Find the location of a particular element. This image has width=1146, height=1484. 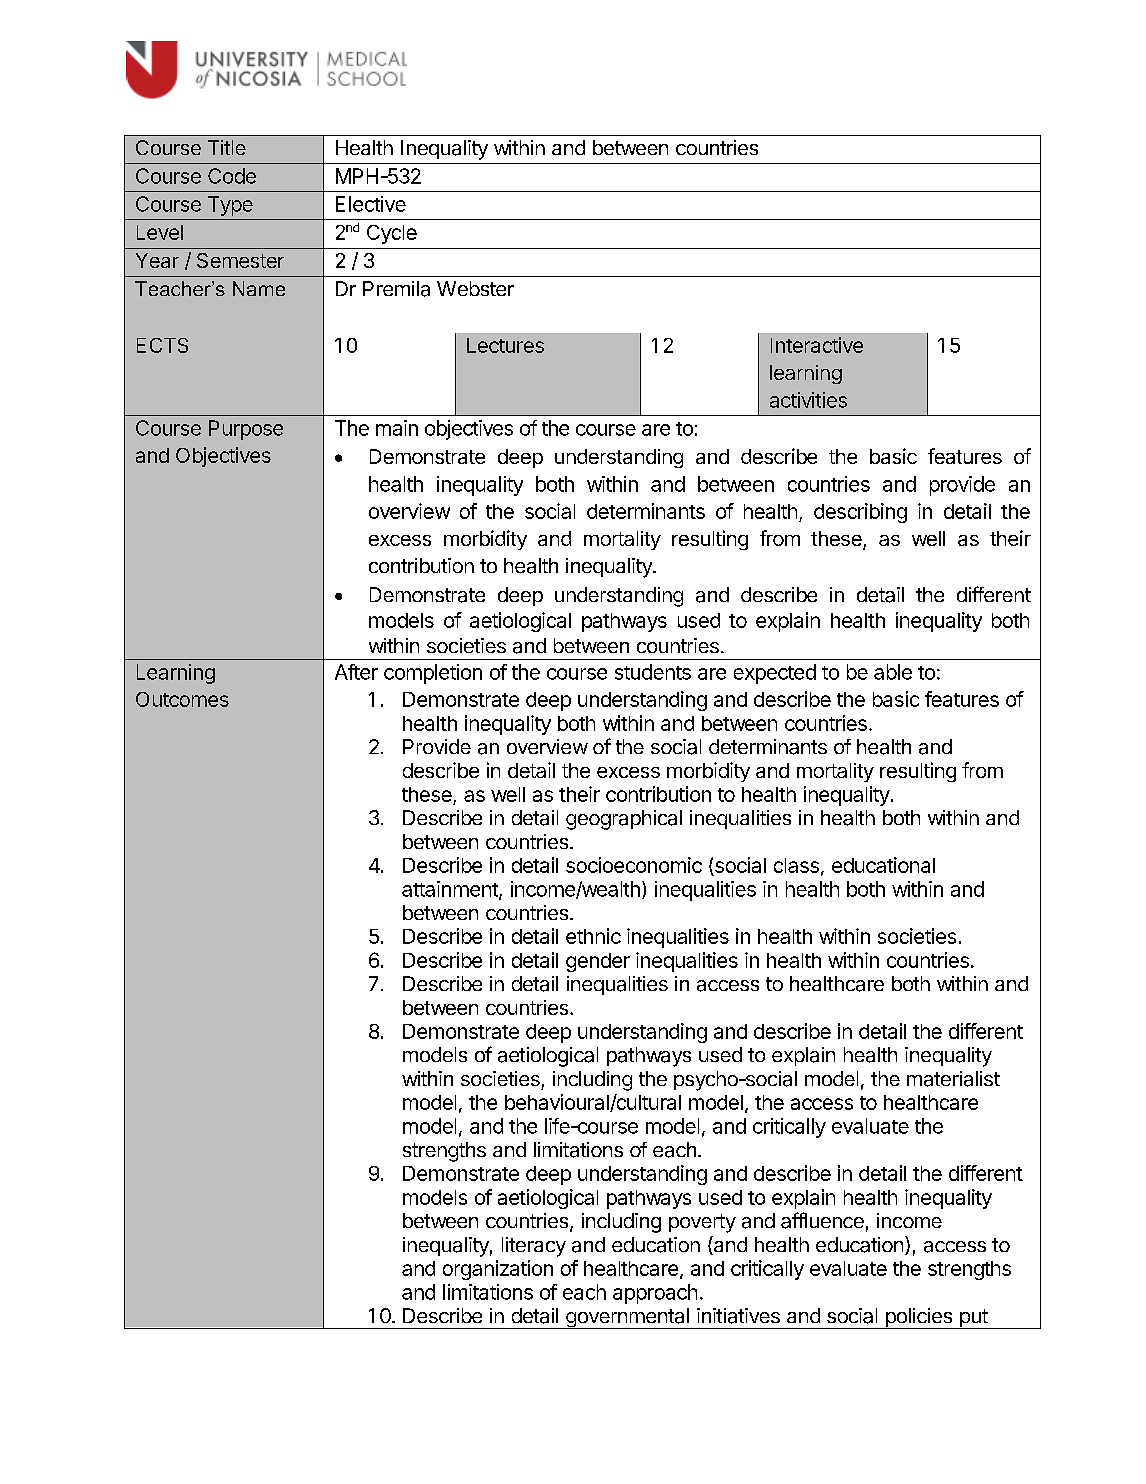

students is located at coordinates (653, 672).
